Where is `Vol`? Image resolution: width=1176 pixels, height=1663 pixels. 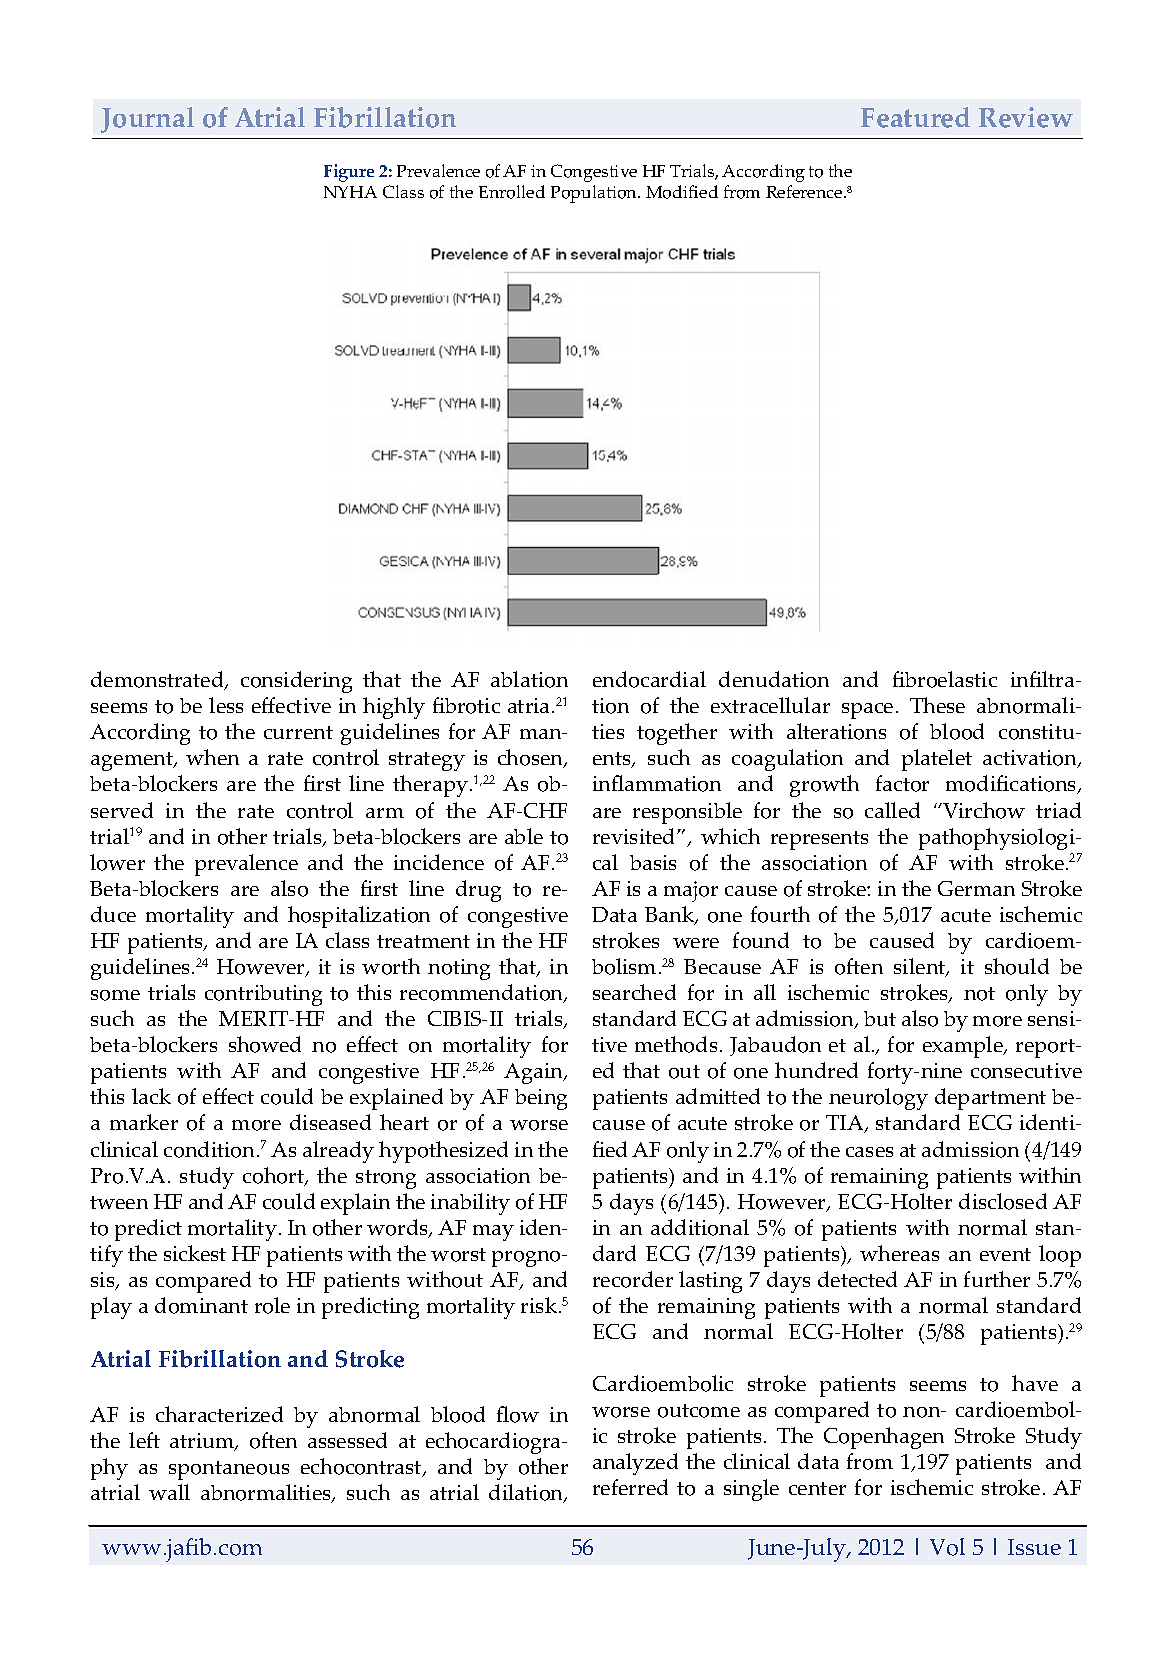
Vol is located at coordinates (947, 1547).
